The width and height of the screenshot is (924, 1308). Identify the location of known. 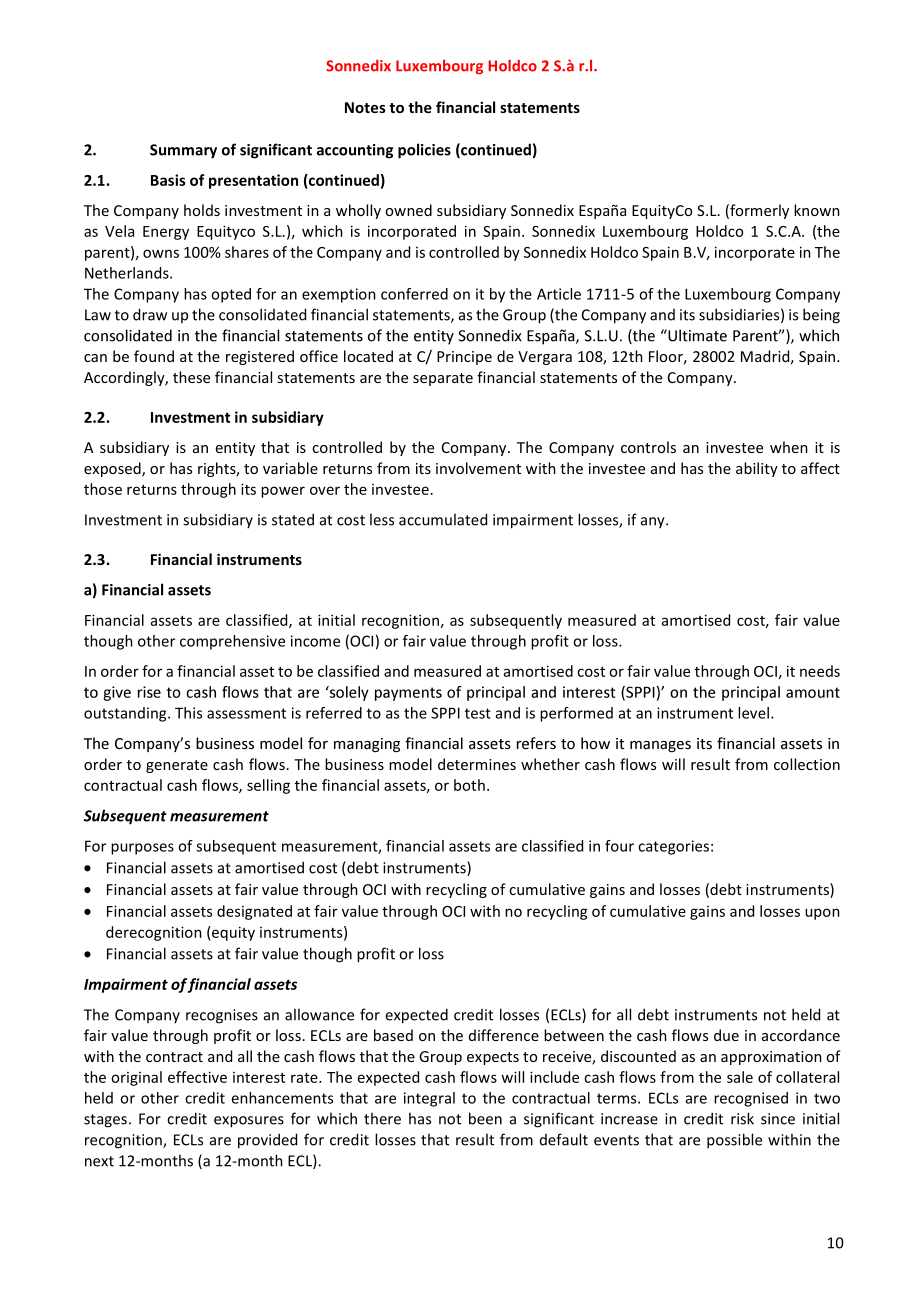
(817, 210).
